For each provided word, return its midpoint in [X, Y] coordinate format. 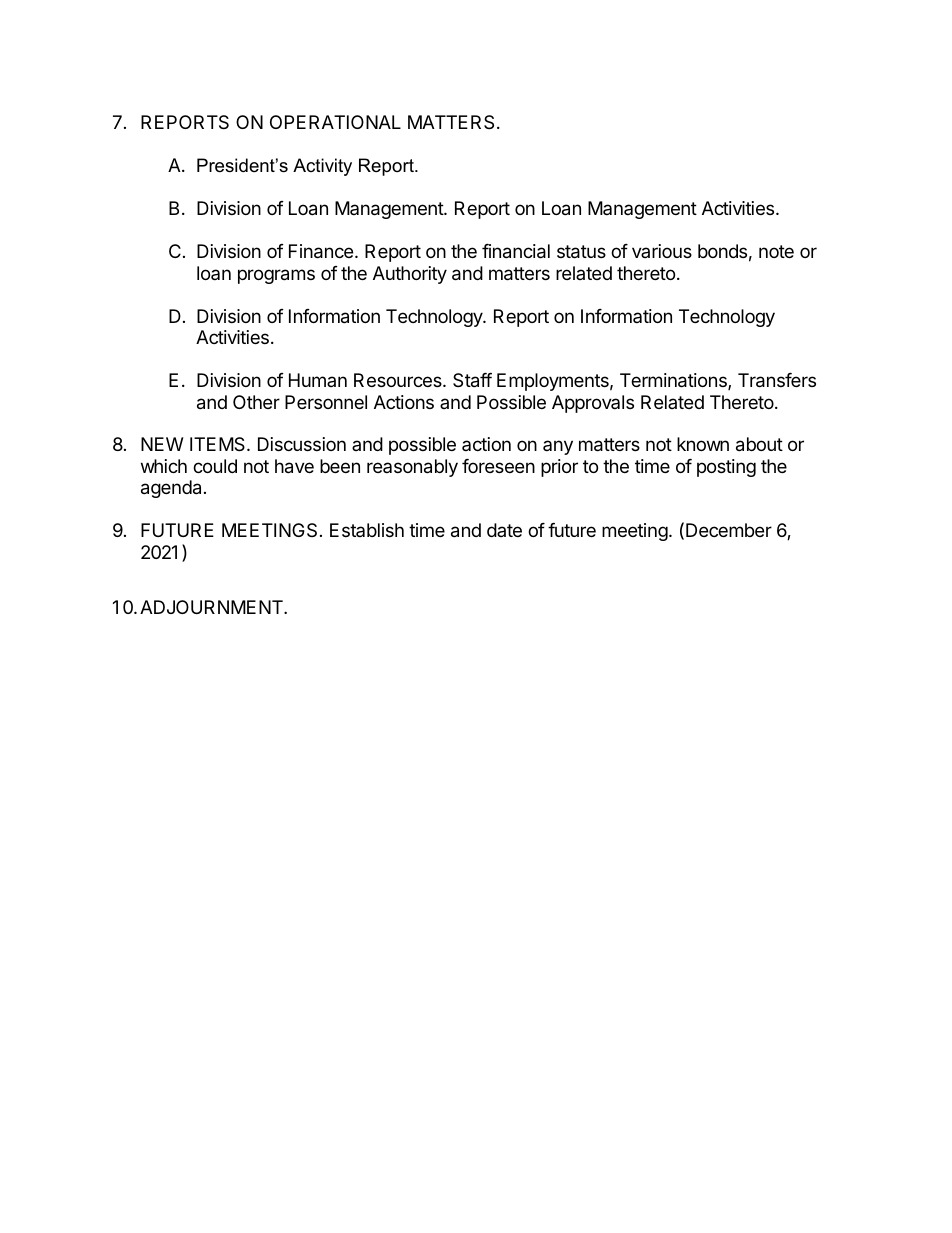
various [662, 251]
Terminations [674, 381]
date [504, 530]
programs [276, 276]
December [729, 530]
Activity [322, 167]
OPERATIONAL [335, 122]
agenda [171, 489]
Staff [472, 380]
